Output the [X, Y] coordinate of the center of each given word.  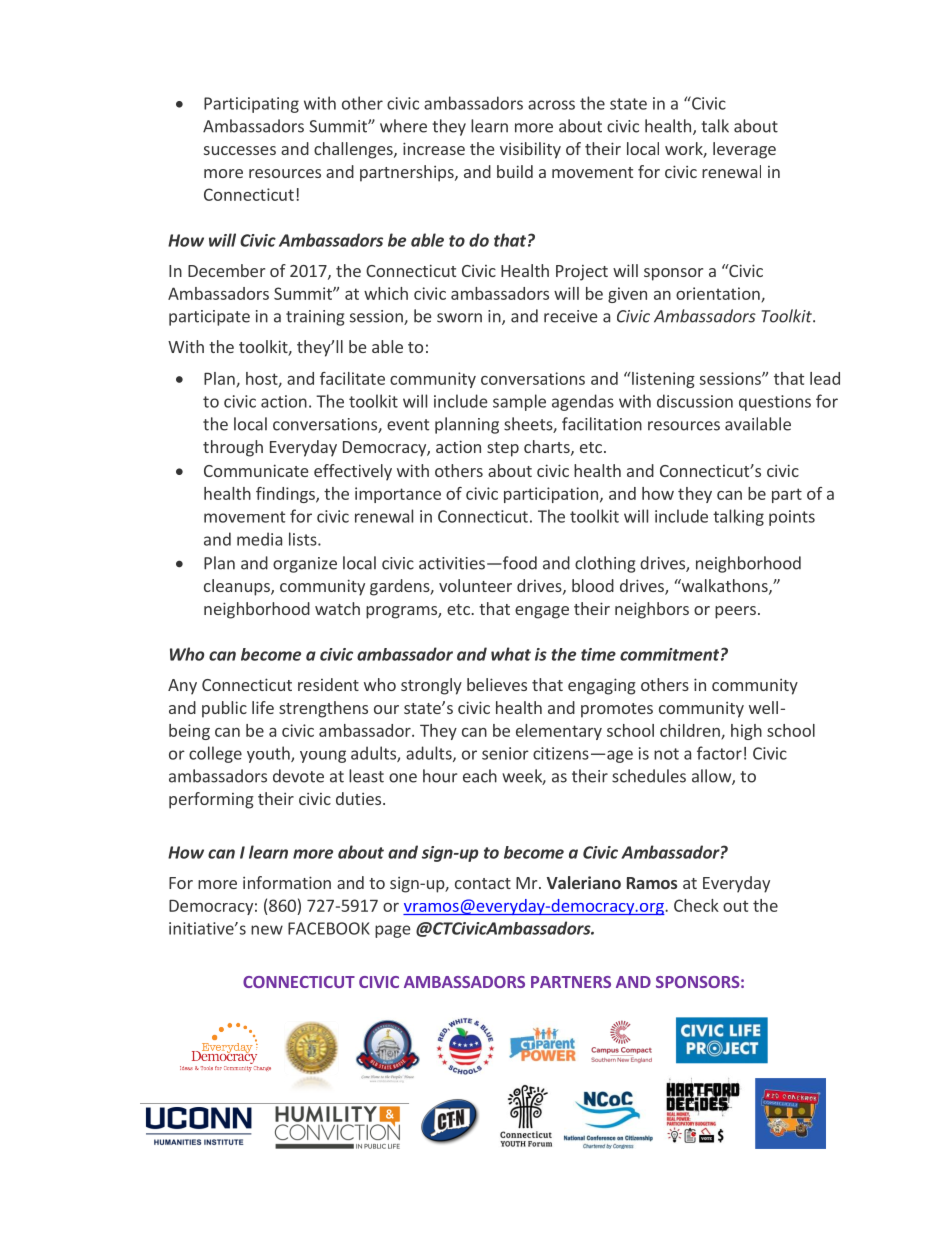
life [263, 707]
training [315, 318]
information [287, 882]
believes [497, 684]
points [792, 518]
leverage [744, 150]
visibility [530, 150]
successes [240, 150]
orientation [719, 294]
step [503, 449]
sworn [459, 318]
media [259, 539]
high [746, 732]
